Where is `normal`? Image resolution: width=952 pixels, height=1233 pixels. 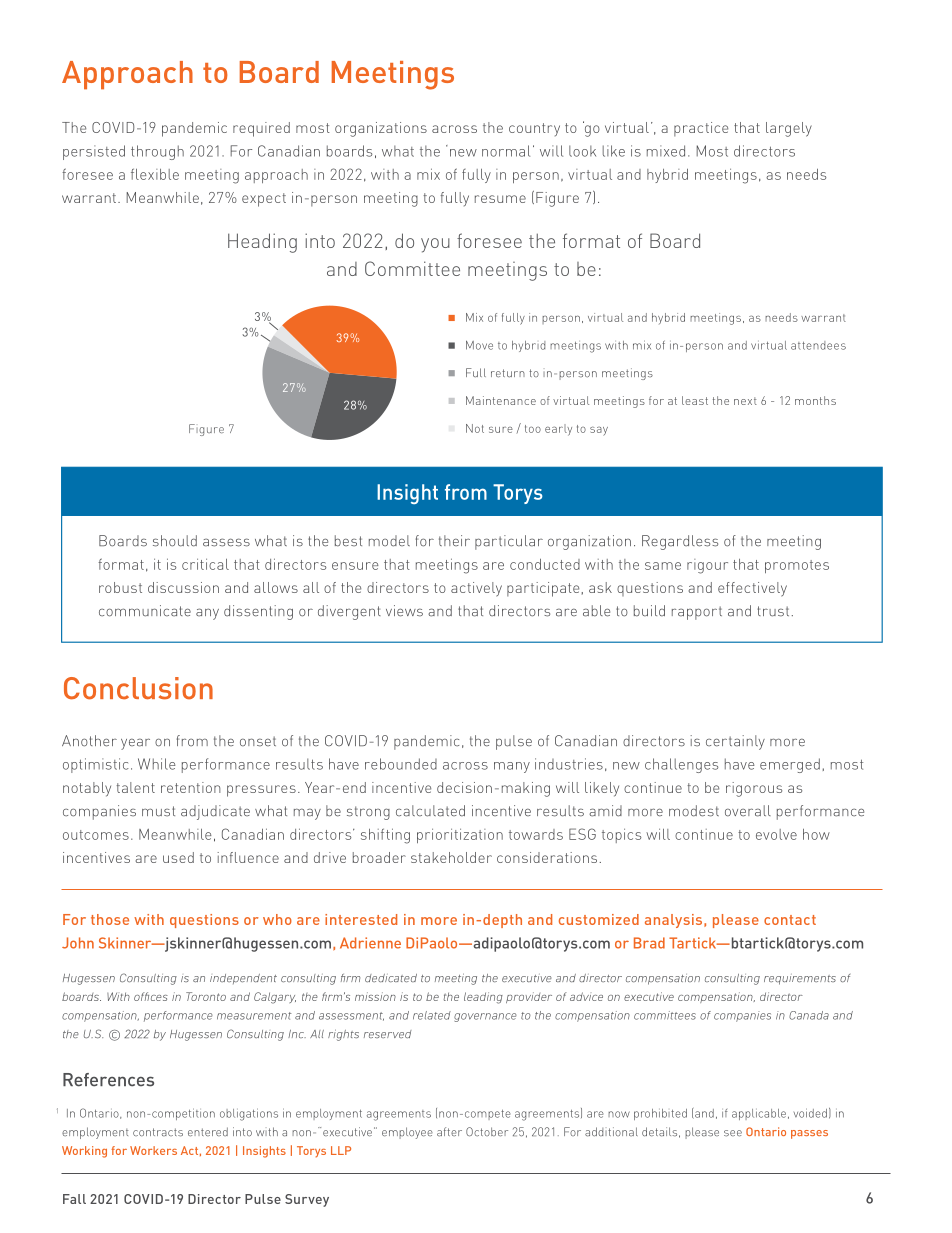
normal is located at coordinates (506, 151).
